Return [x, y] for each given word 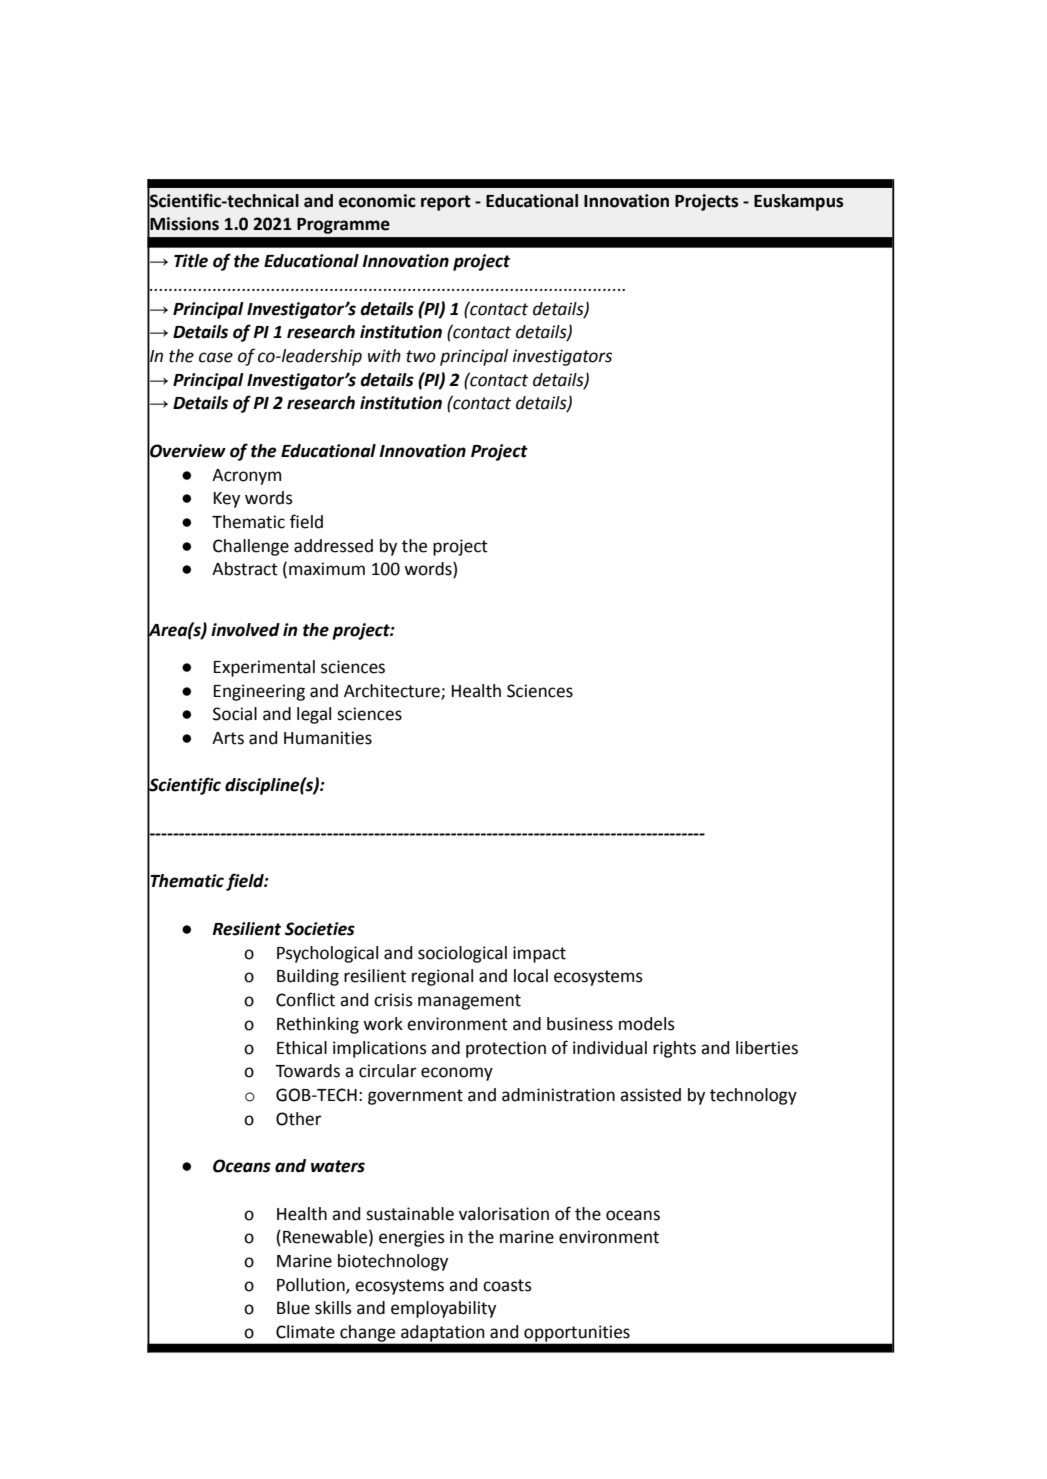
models [647, 1024]
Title [191, 261]
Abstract [245, 569]
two [421, 356]
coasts [507, 1285]
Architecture [393, 691]
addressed [333, 546]
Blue [293, 1308]
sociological [462, 954]
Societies [320, 929]
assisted [650, 1095]
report [446, 203]
